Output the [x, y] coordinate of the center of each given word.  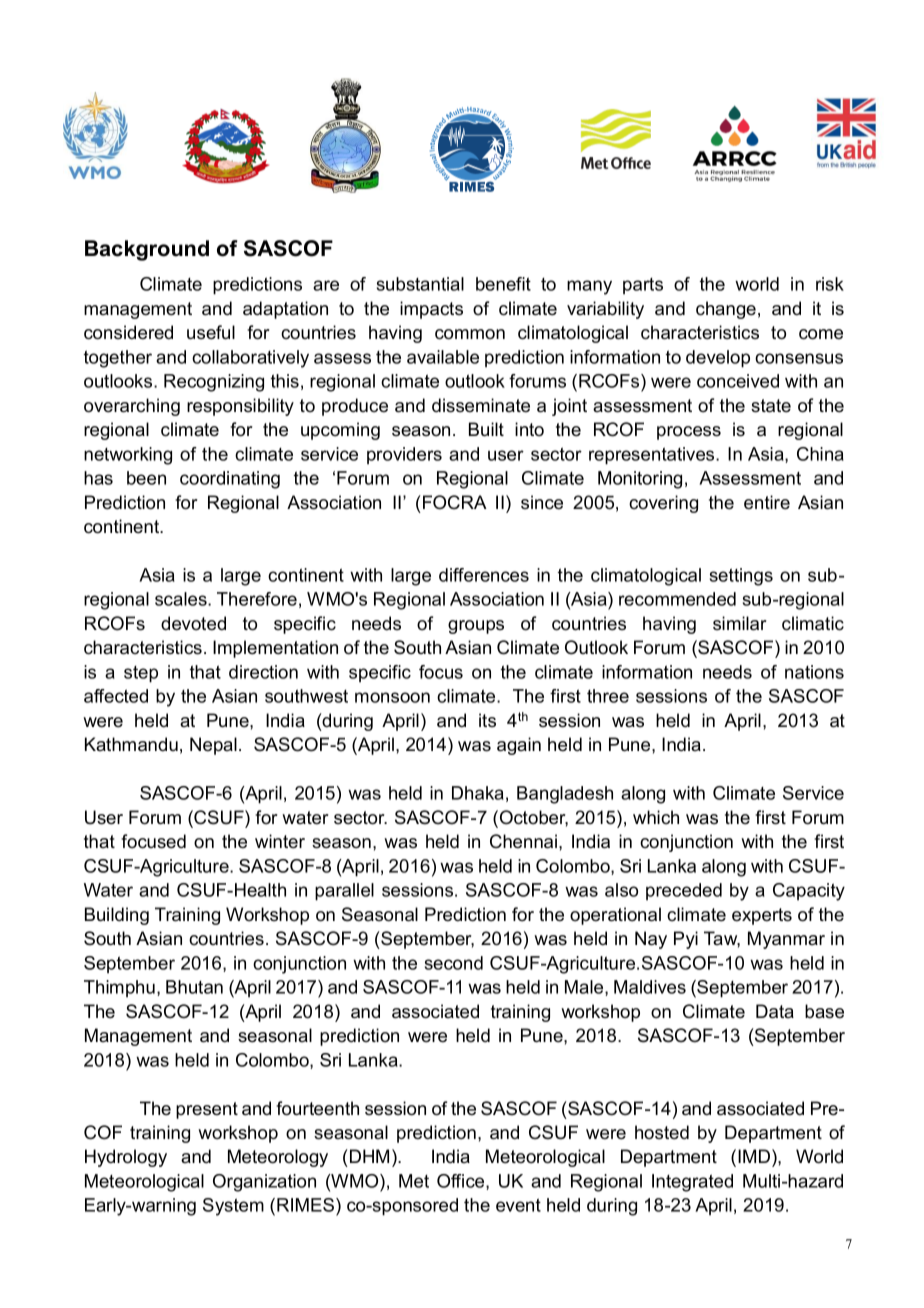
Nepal [213, 746]
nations [814, 672]
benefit [503, 284]
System [233, 1207]
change [726, 310]
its [487, 720]
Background [147, 250]
